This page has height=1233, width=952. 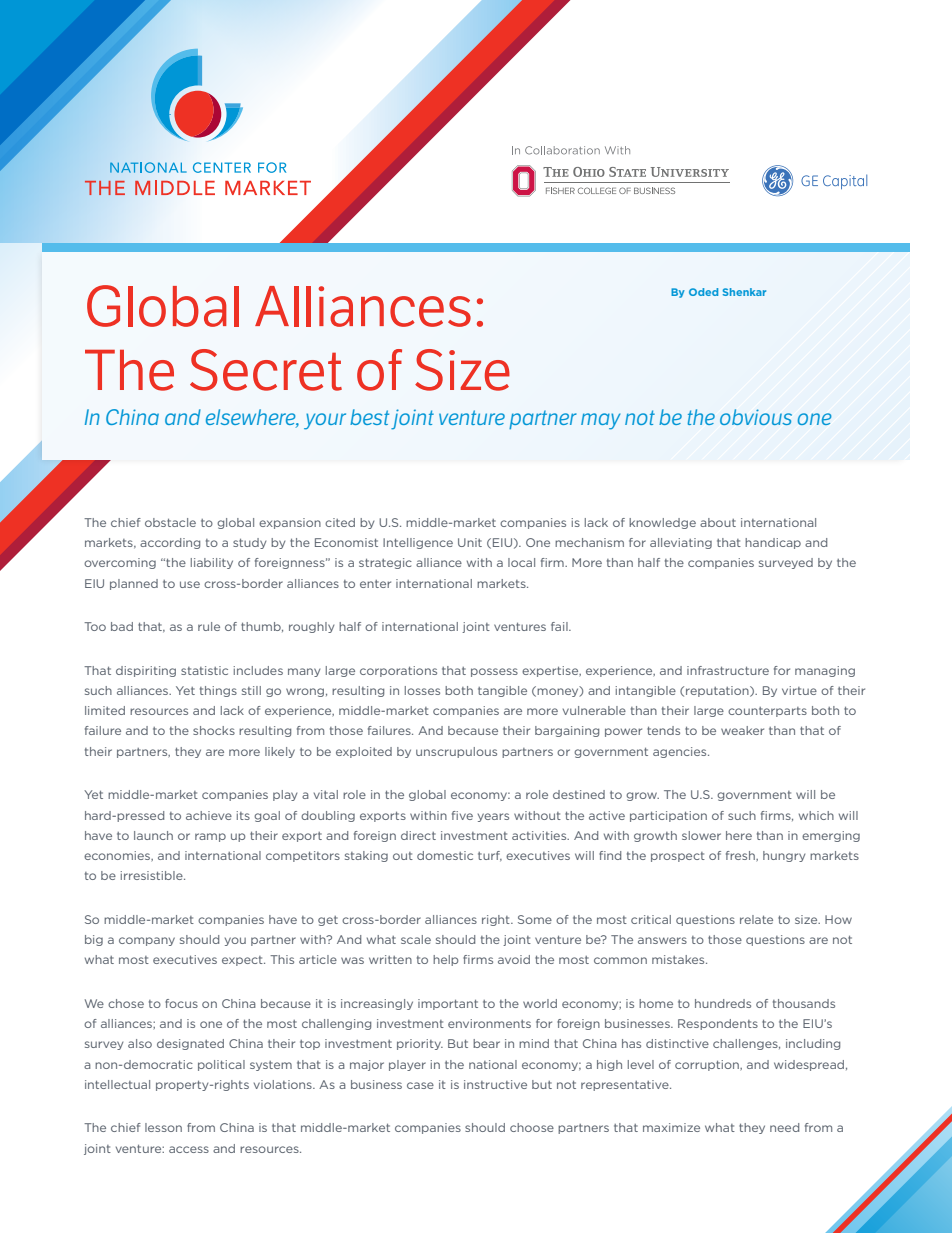 What do you see at coordinates (456, 752) in the page?
I see `unscrupulous` at bounding box center [456, 752].
